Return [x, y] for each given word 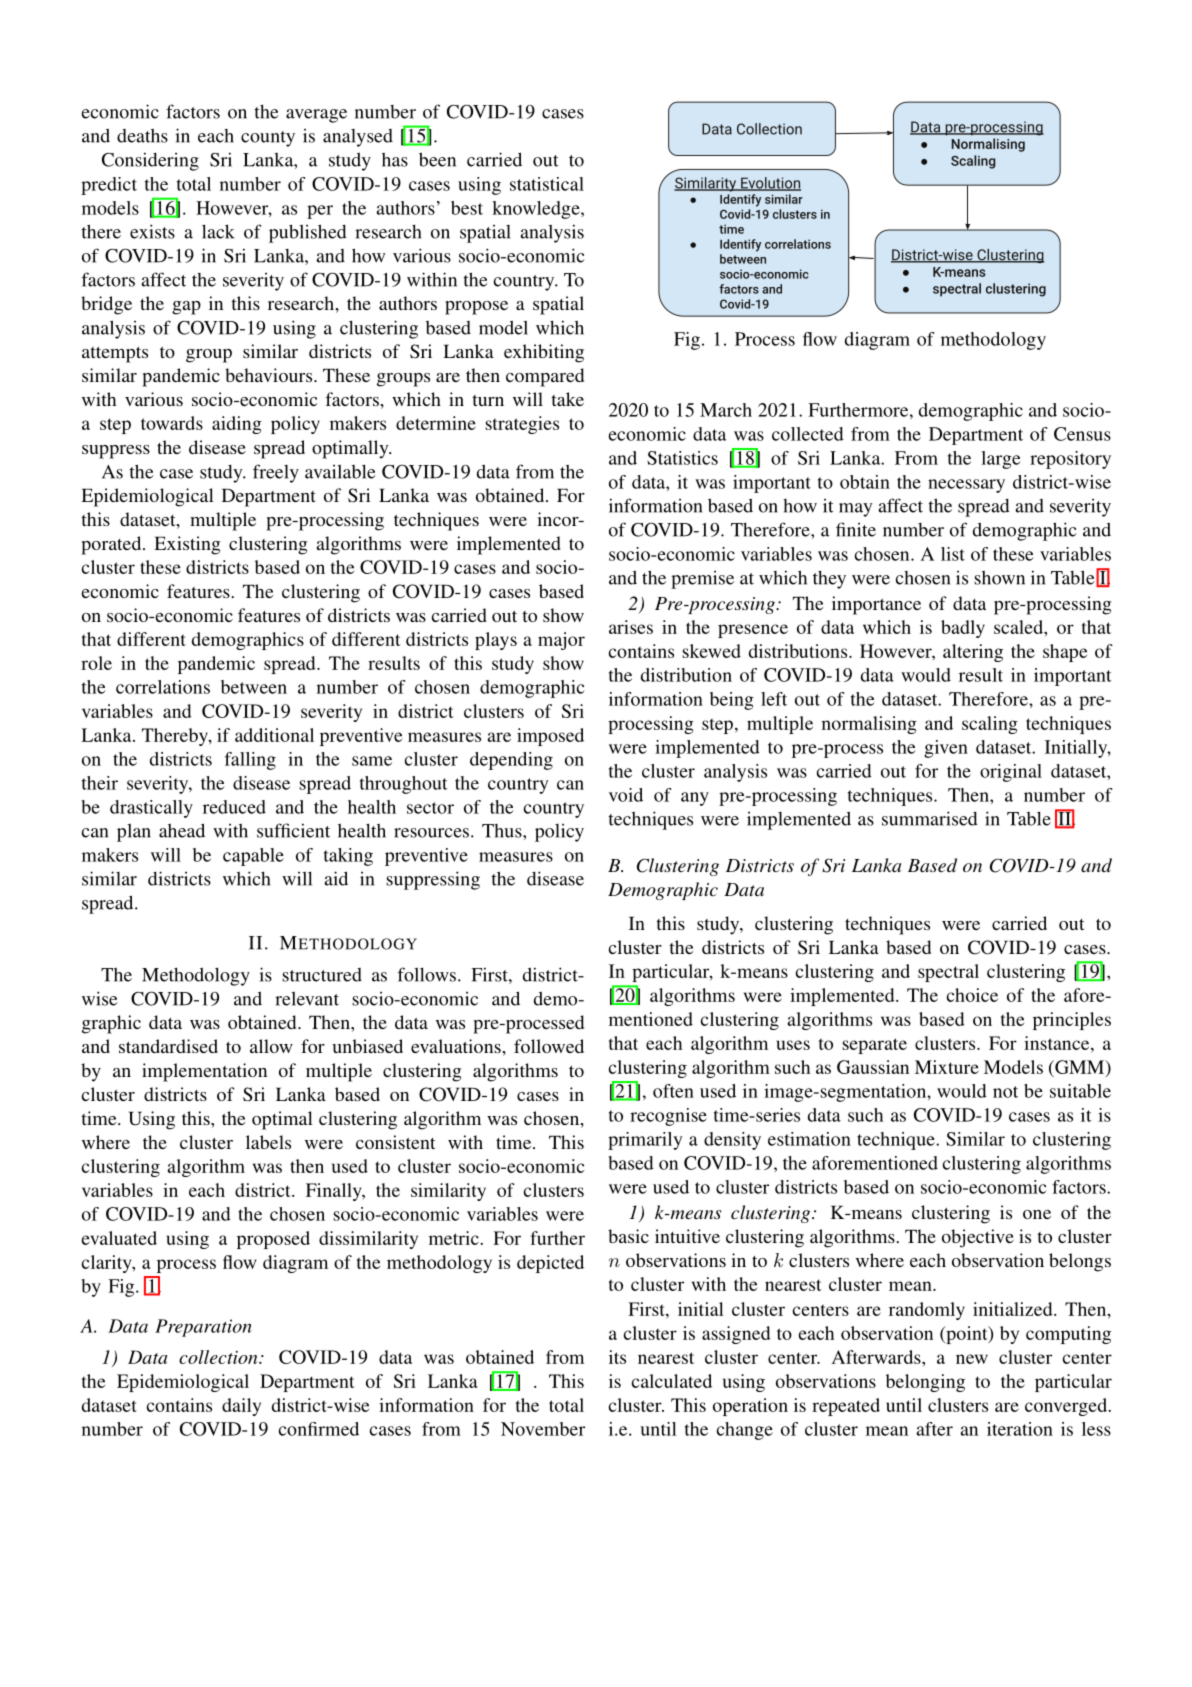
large [1001, 460]
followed [549, 1046]
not [1005, 1092]
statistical [547, 184]
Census [1082, 434]
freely [276, 473]
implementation [204, 1072]
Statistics [682, 458]
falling [250, 761]
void [626, 795]
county [268, 139]
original [1011, 773]
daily [241, 1407]
